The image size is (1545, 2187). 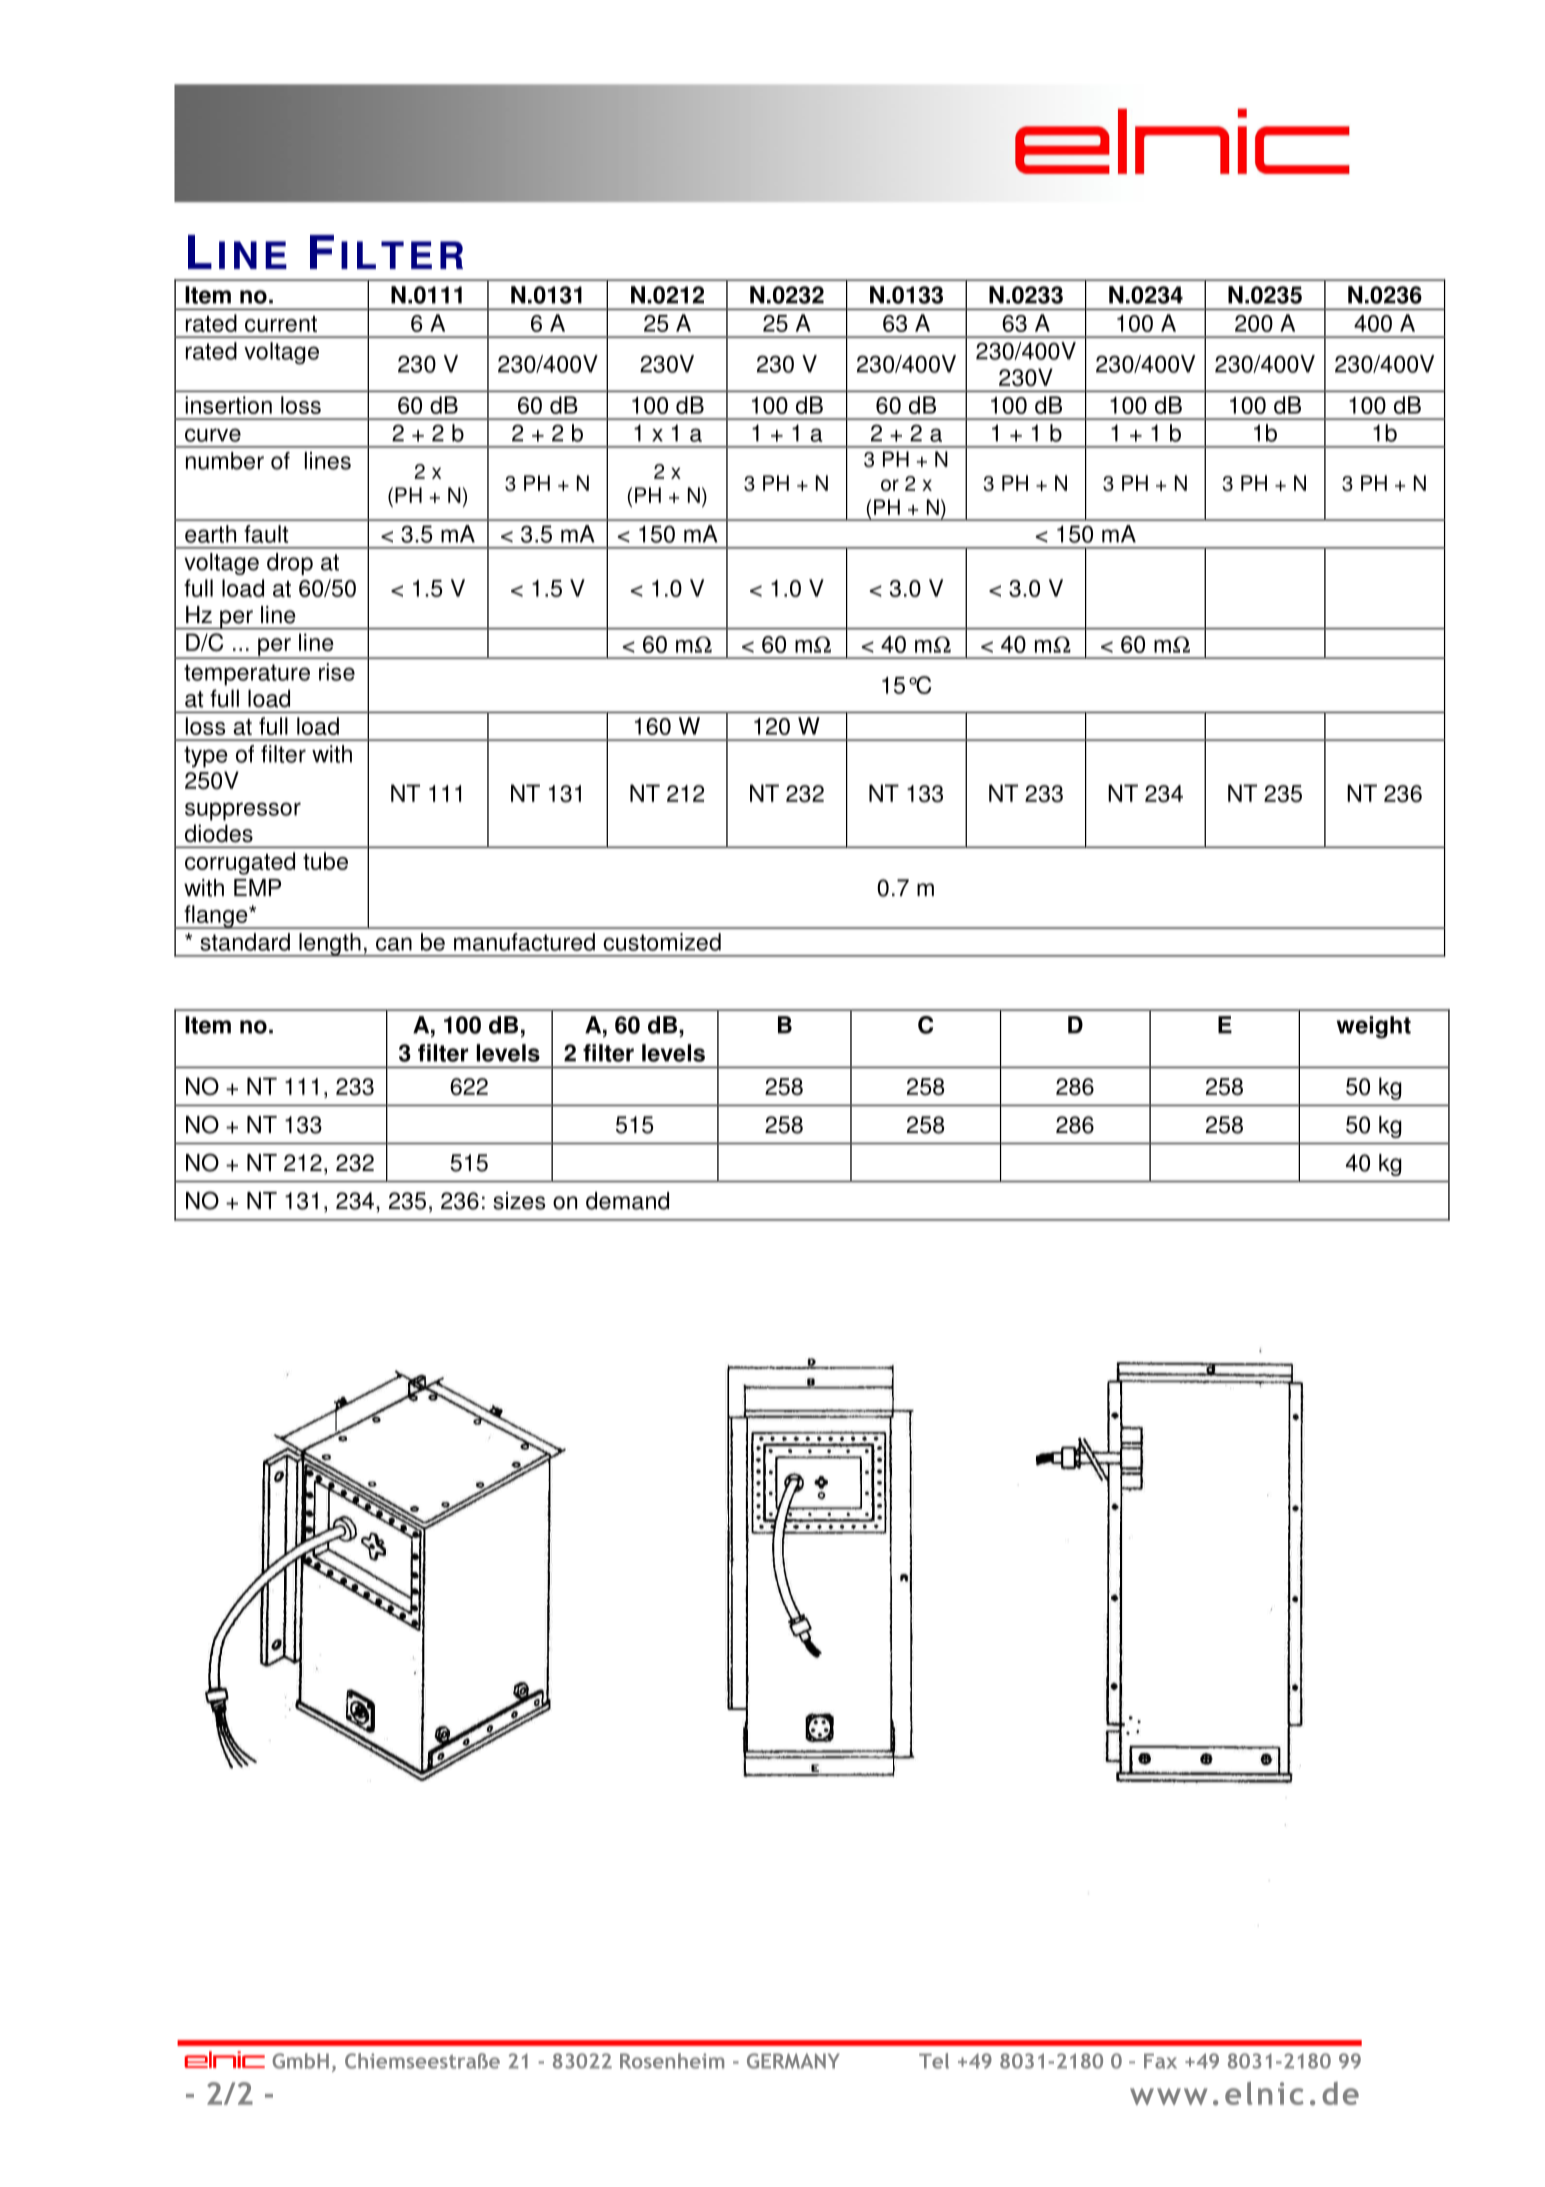 What do you see at coordinates (793, 2061) in the document?
I see `GERMANY` at bounding box center [793, 2061].
